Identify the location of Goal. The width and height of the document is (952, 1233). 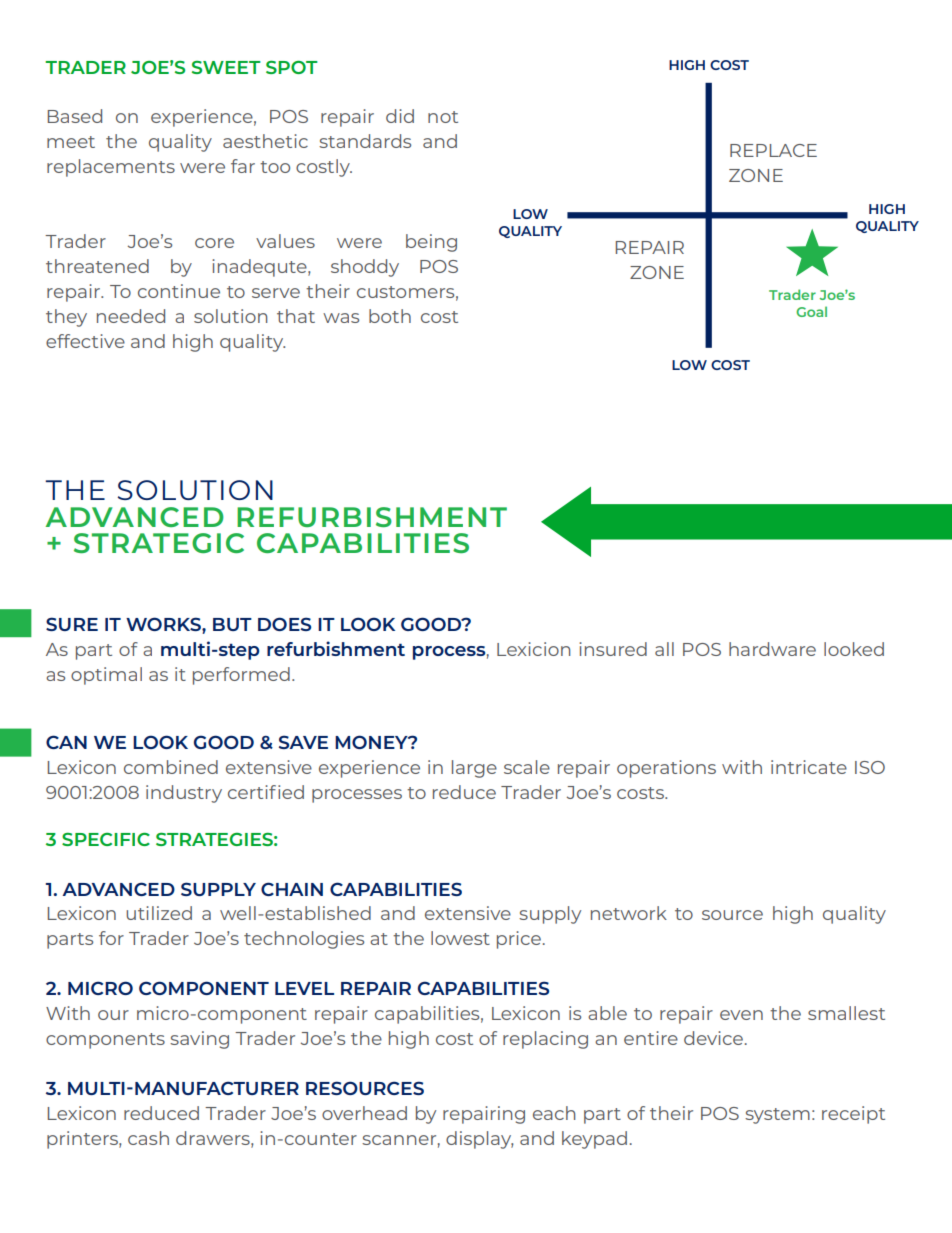
(811, 311).
